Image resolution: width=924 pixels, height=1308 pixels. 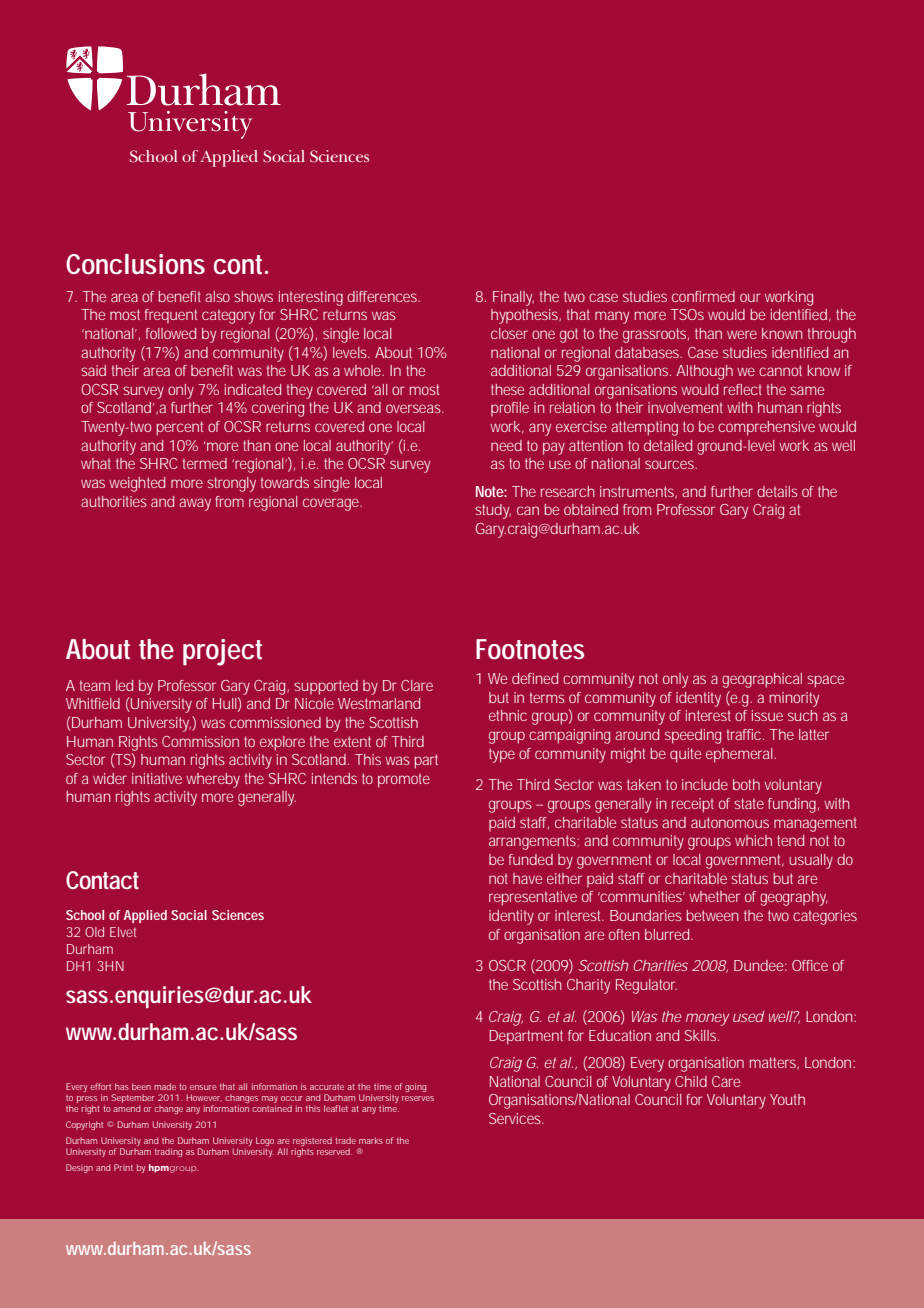 I want to click on Services, so click(x=516, y=1118).
